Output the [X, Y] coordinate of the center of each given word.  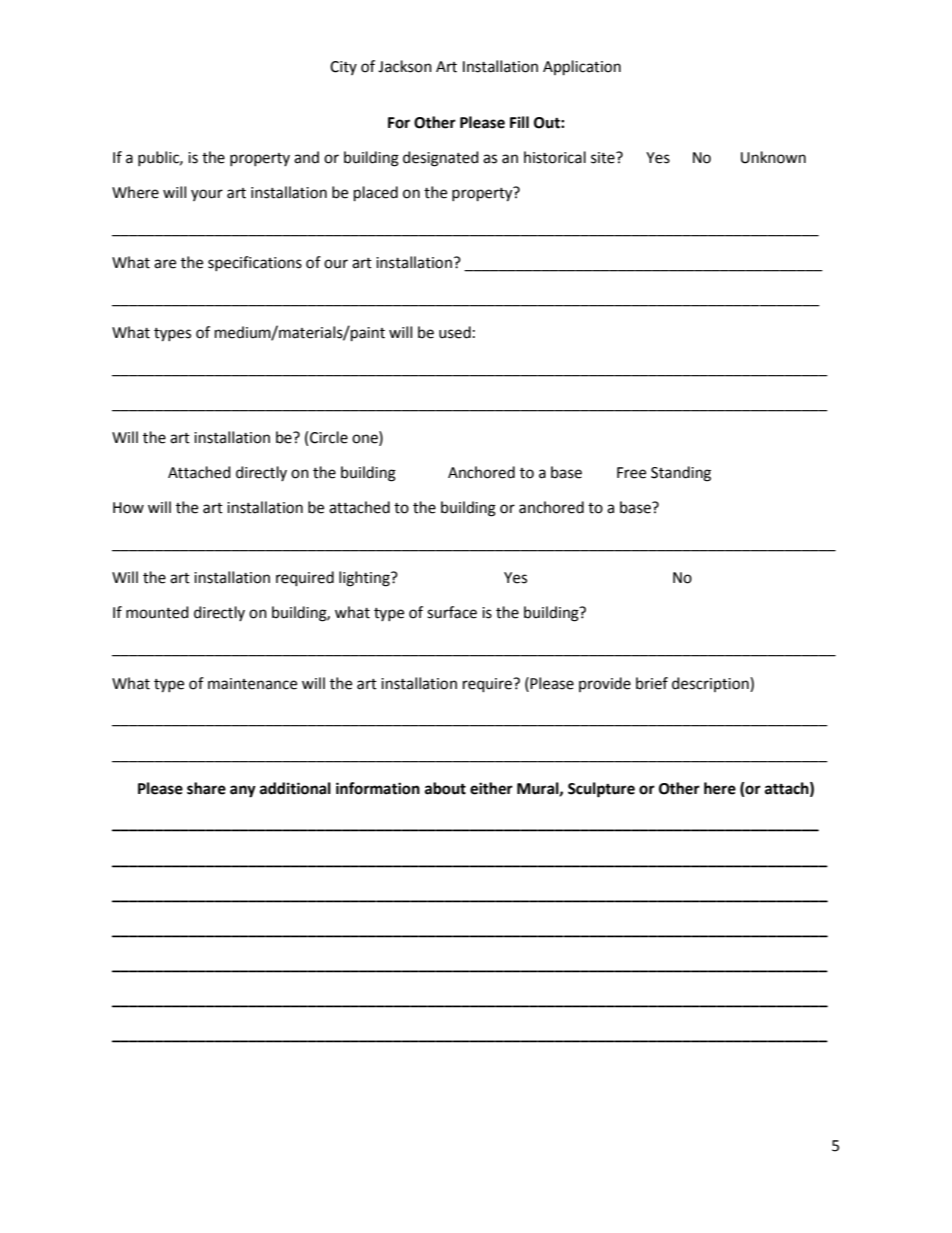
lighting [365, 579]
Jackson [405, 66]
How [128, 508]
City [343, 68]
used [455, 332]
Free [631, 473]
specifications [255, 263]
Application [582, 68]
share [206, 788]
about [445, 788]
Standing [681, 474]
